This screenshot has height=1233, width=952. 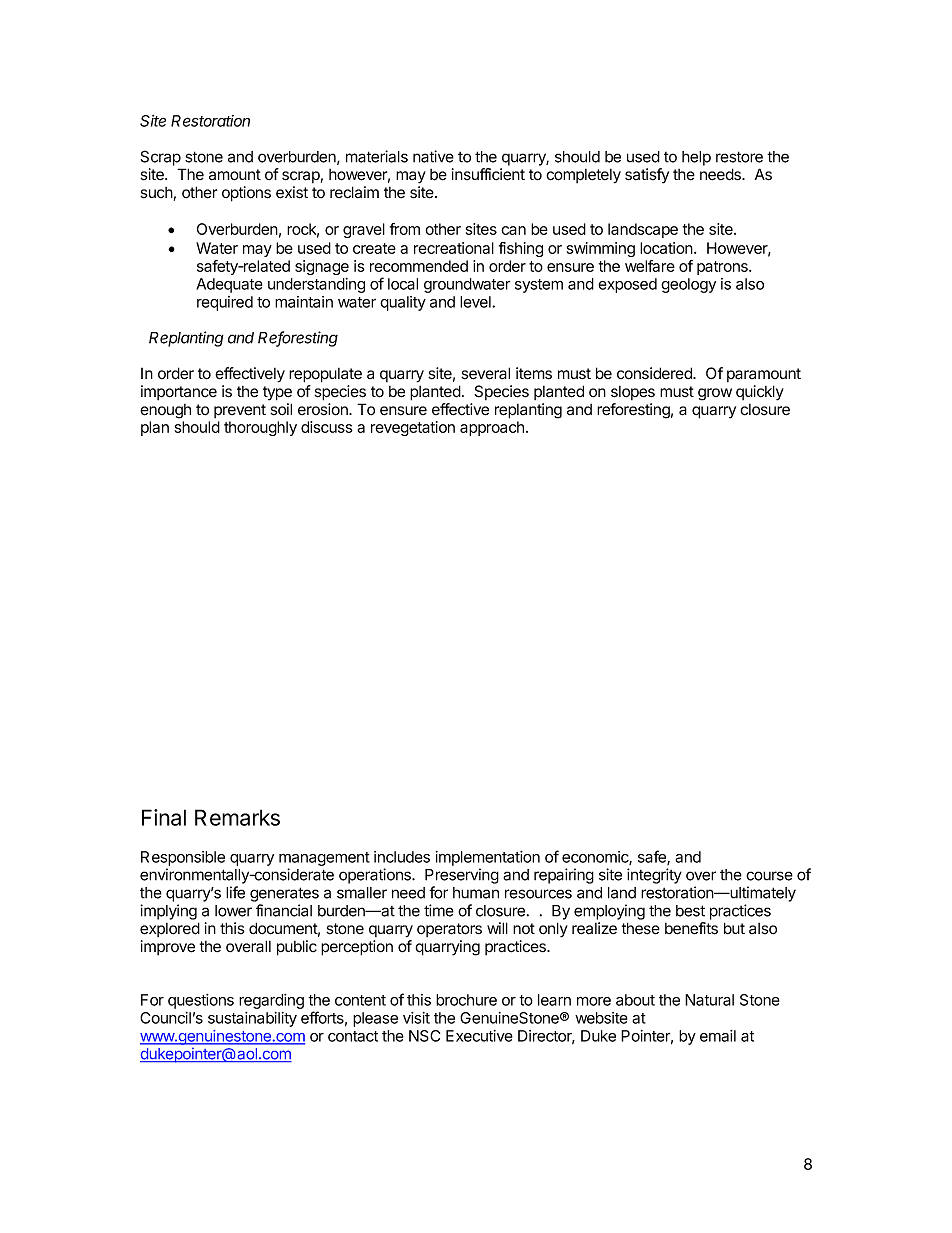 I want to click on Executive, so click(x=479, y=1036).
